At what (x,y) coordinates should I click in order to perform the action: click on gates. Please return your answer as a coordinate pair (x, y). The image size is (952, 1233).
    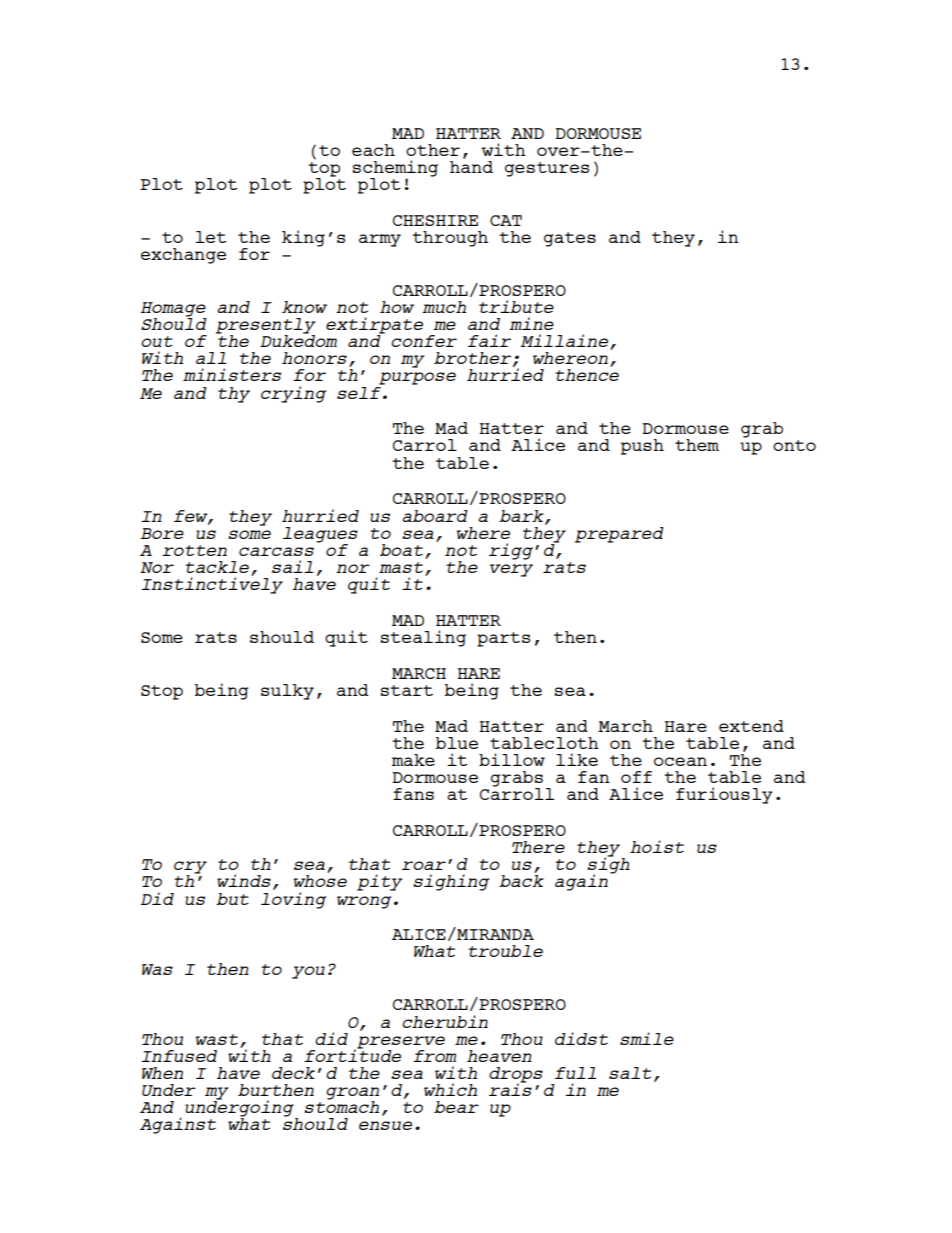
    Looking at the image, I should click on (570, 239).
